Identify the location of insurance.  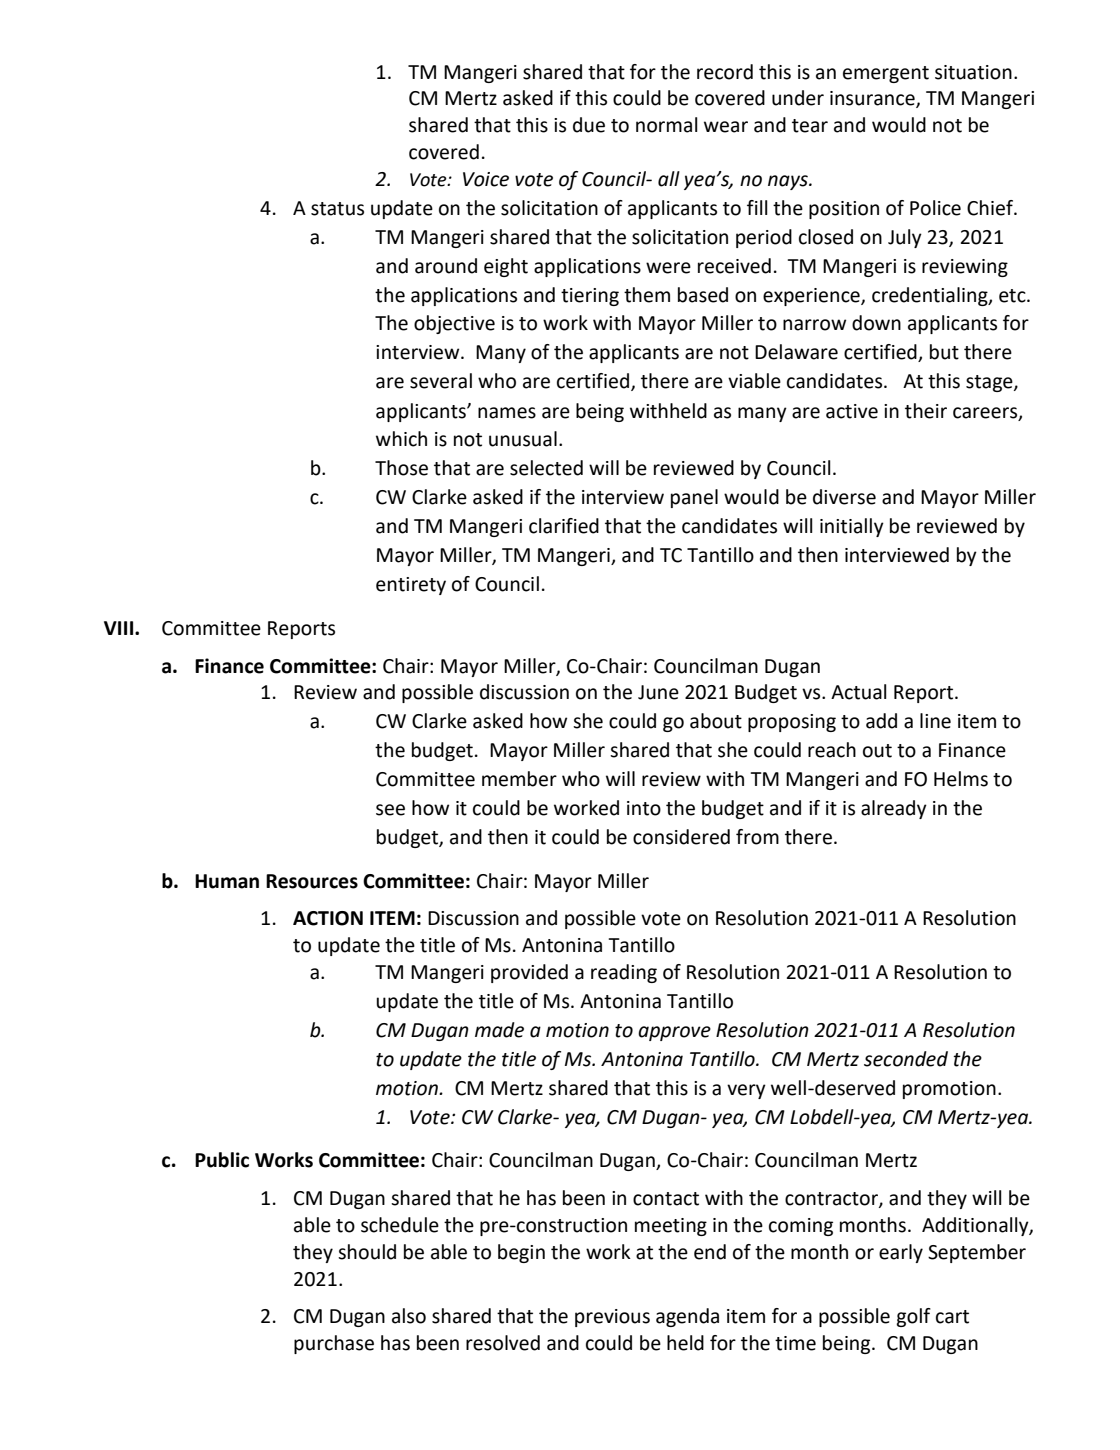
(873, 99).
